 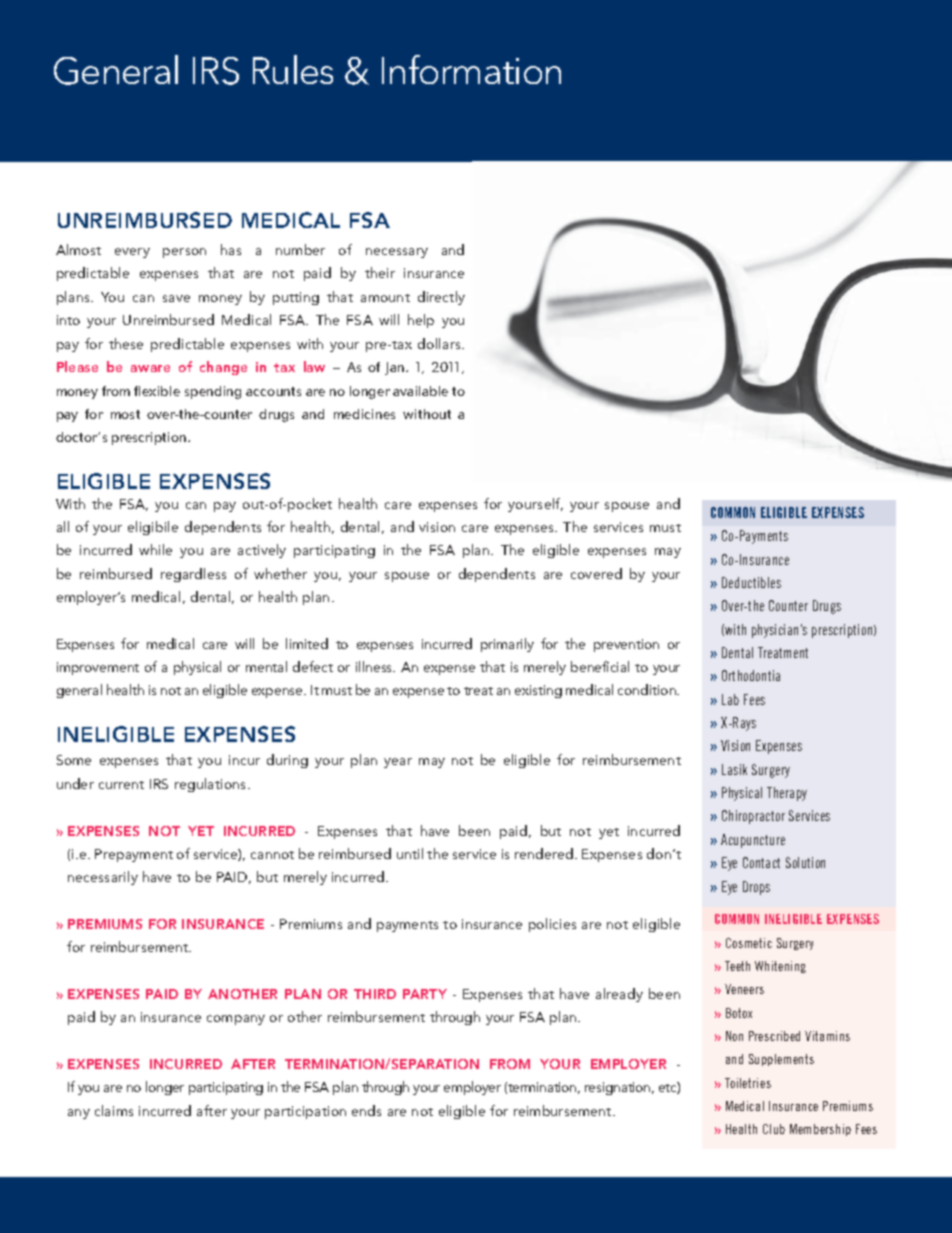 What do you see at coordinates (293, 69) in the screenshot?
I see `Rules` at bounding box center [293, 69].
